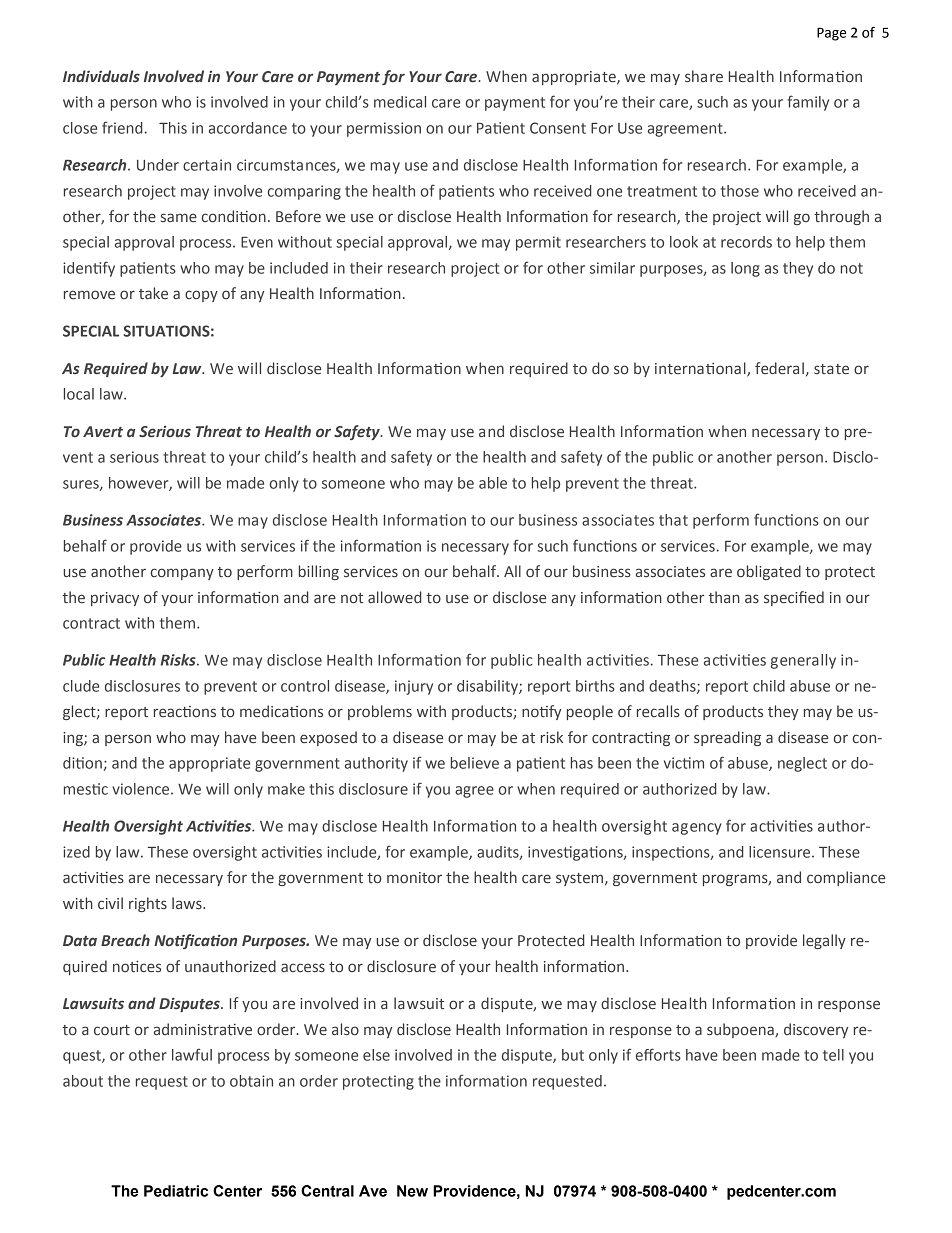  What do you see at coordinates (493, 483) in the page?
I see `able` at bounding box center [493, 483].
